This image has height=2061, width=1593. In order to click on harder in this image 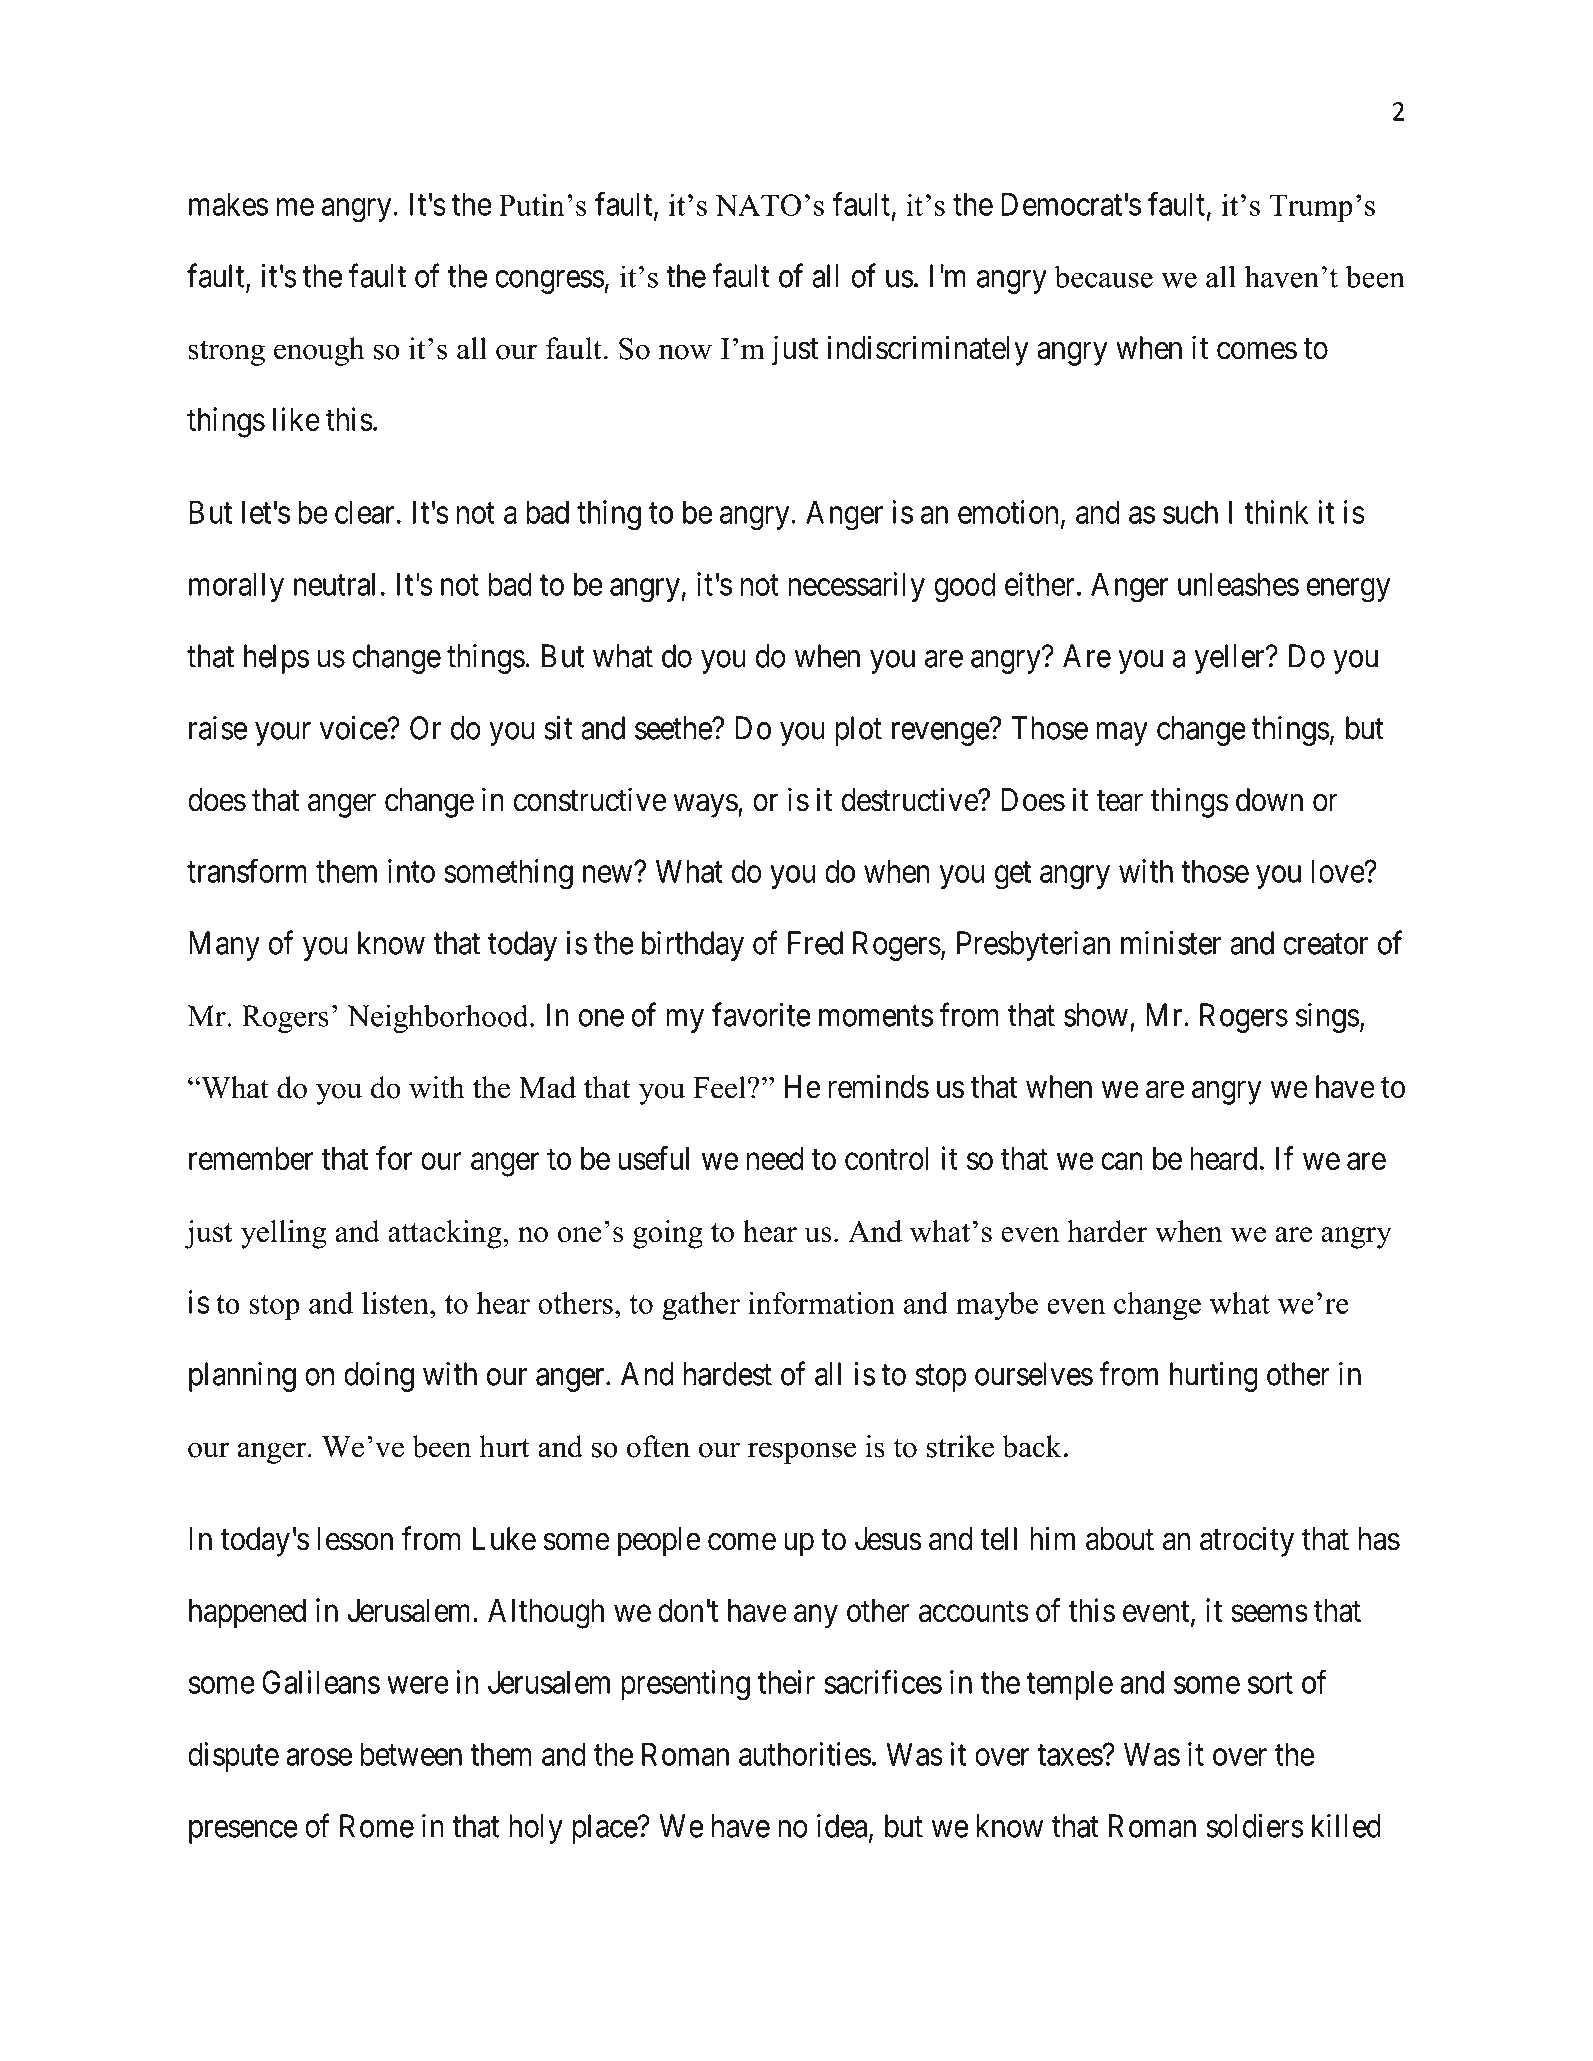, I will do `click(1107, 1231)`.
